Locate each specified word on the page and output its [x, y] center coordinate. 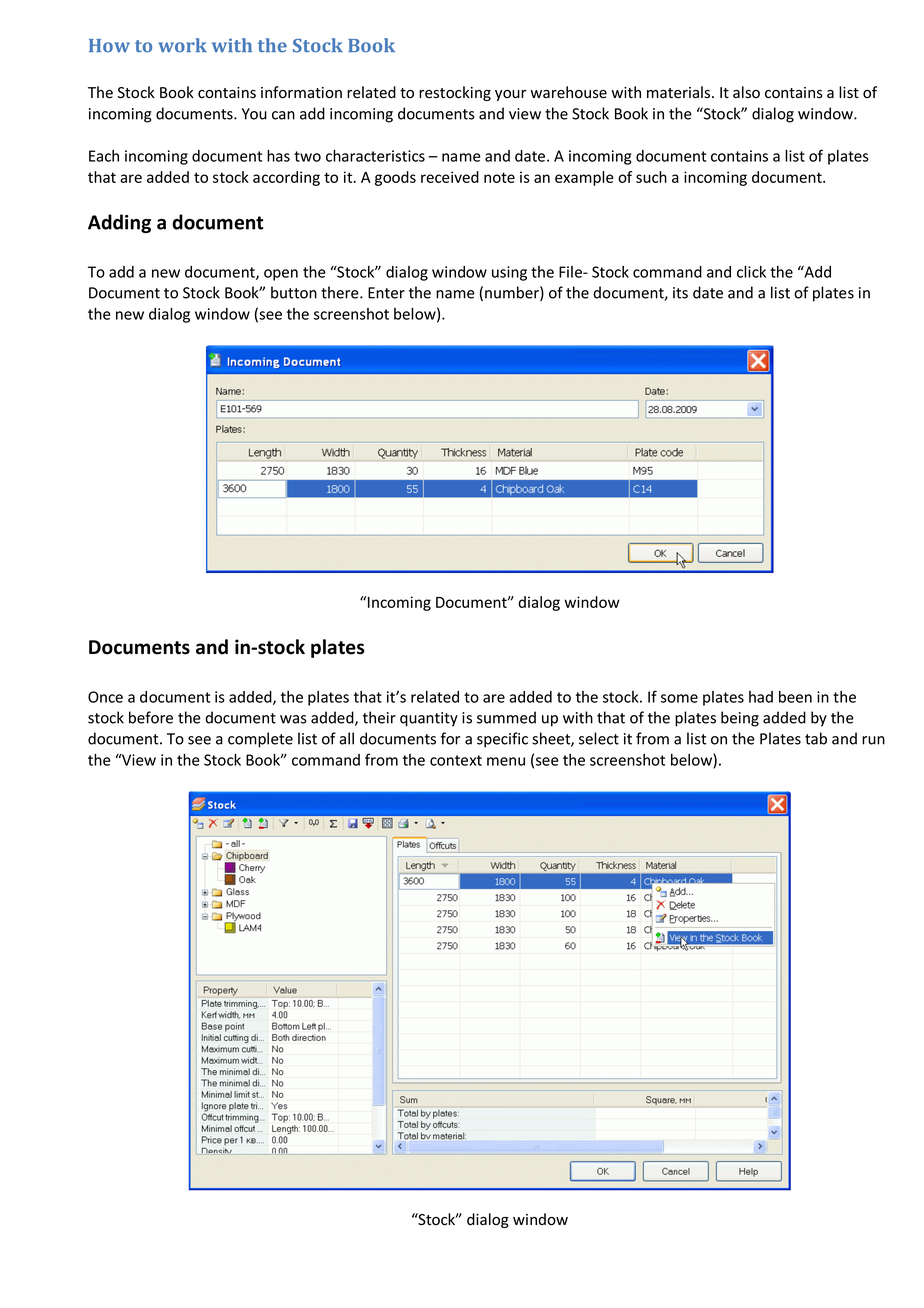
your [510, 95]
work [182, 45]
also [746, 92]
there [341, 292]
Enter [386, 293]
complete [260, 740]
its [680, 293]
